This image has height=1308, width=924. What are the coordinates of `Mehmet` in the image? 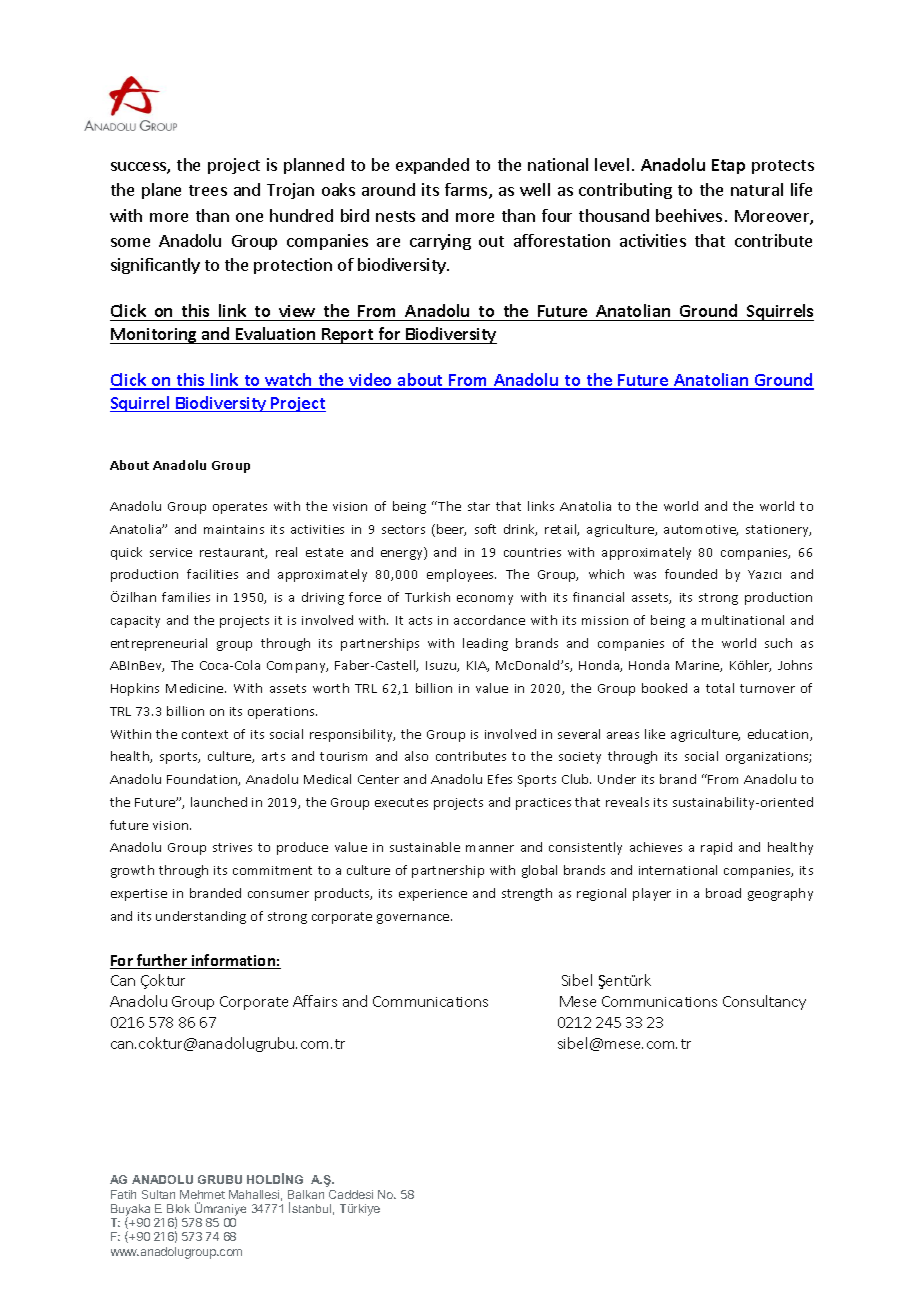 It's located at (202, 1194).
